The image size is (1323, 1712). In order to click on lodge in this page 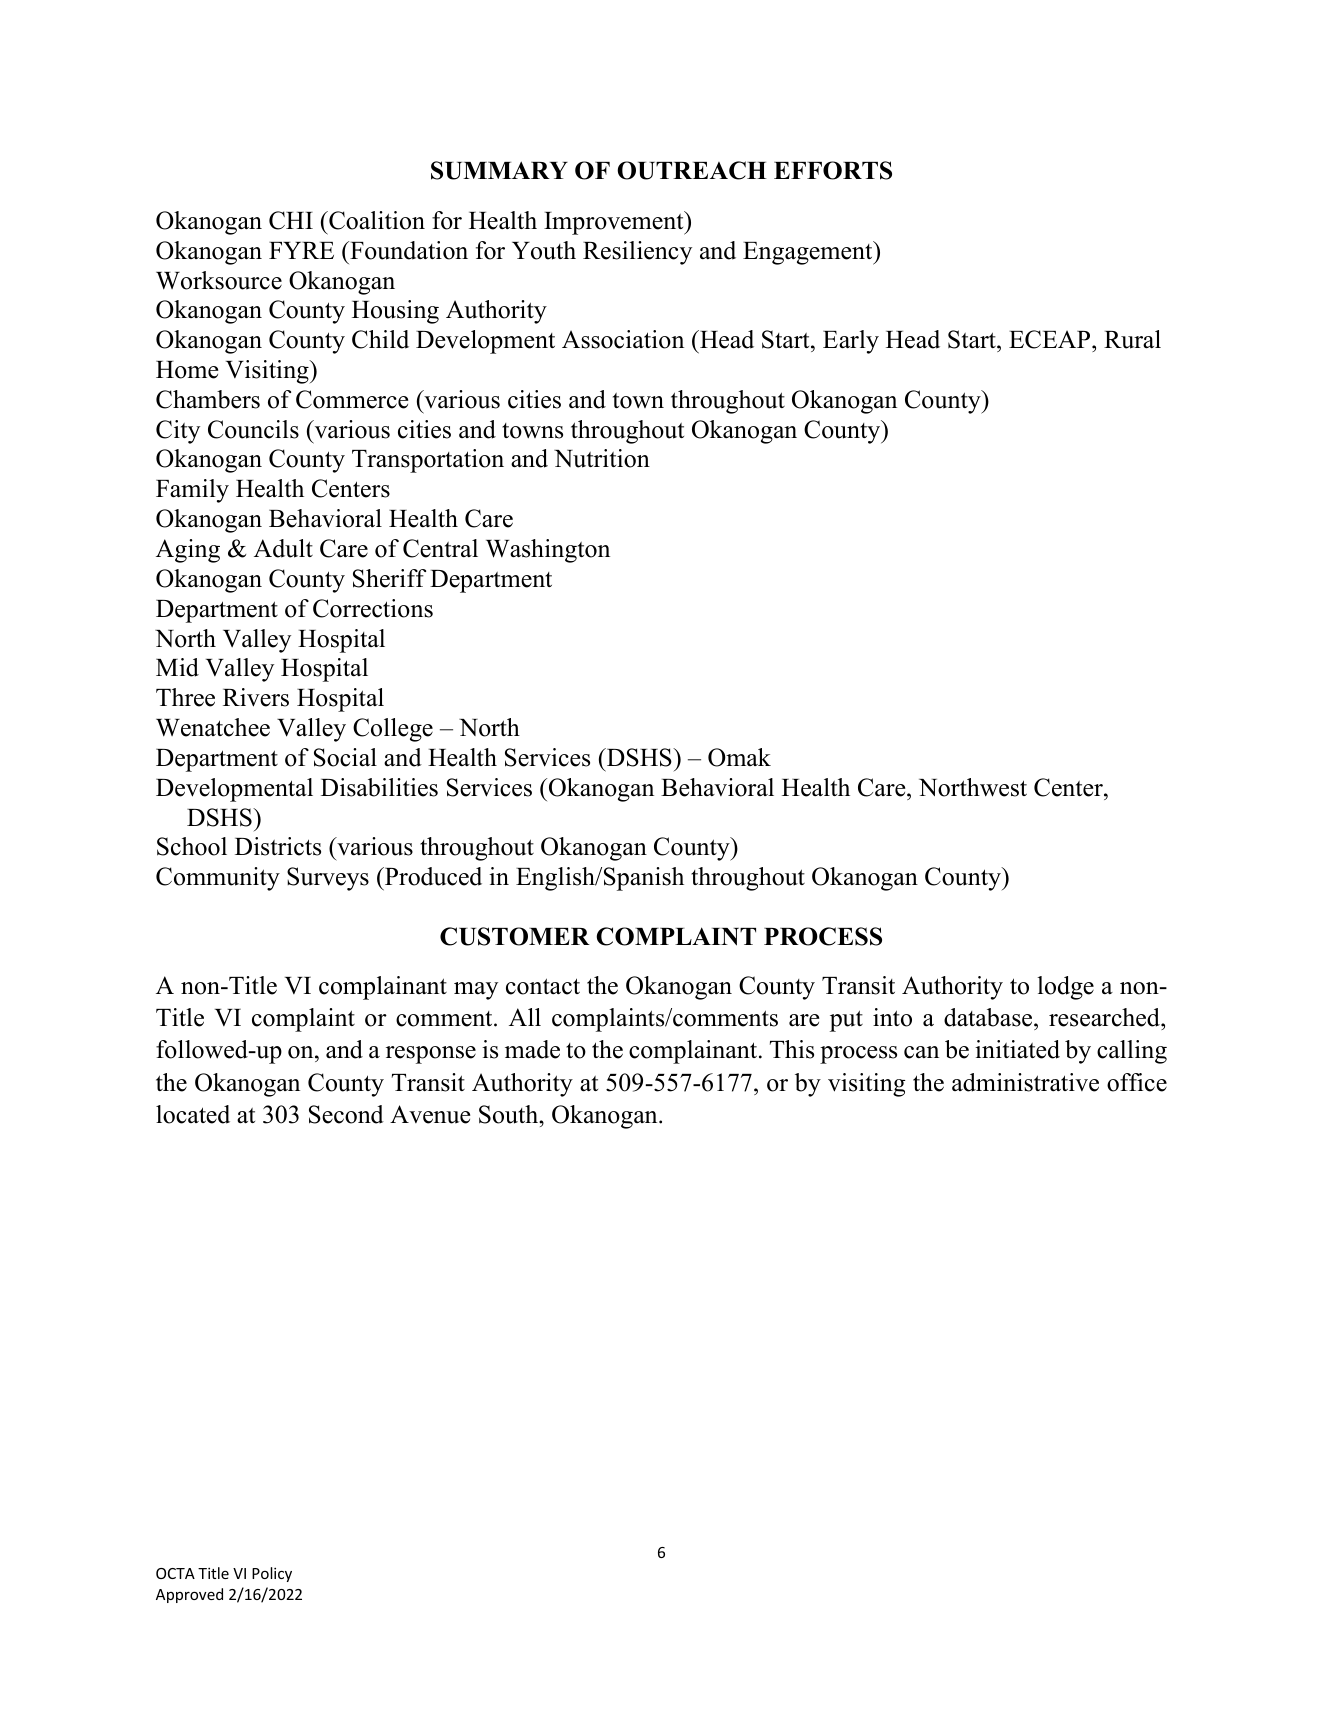, I will do `click(1065, 988)`.
